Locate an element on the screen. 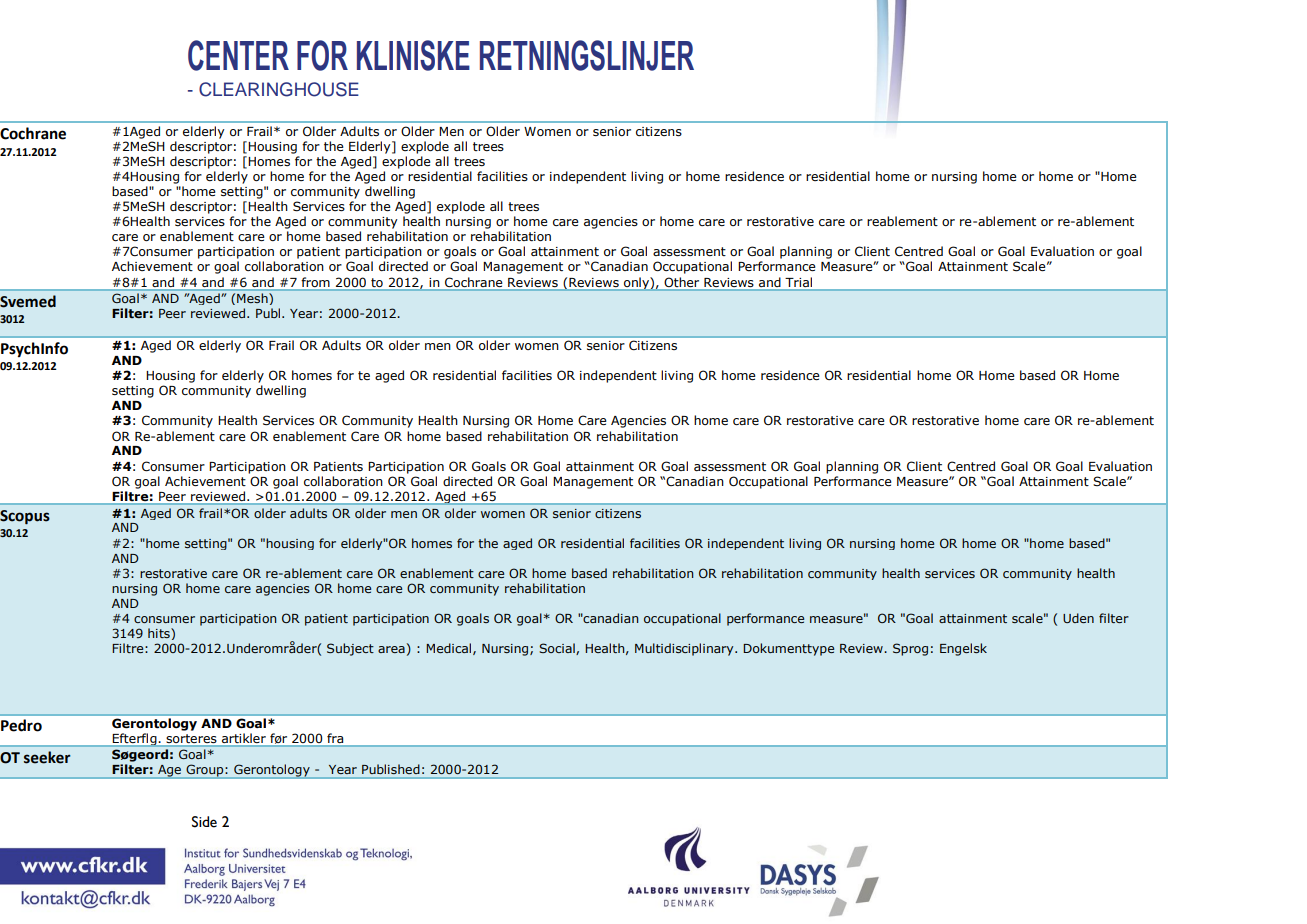 Image resolution: width=1307 pixels, height=924 pixels. from is located at coordinates (316, 282).
